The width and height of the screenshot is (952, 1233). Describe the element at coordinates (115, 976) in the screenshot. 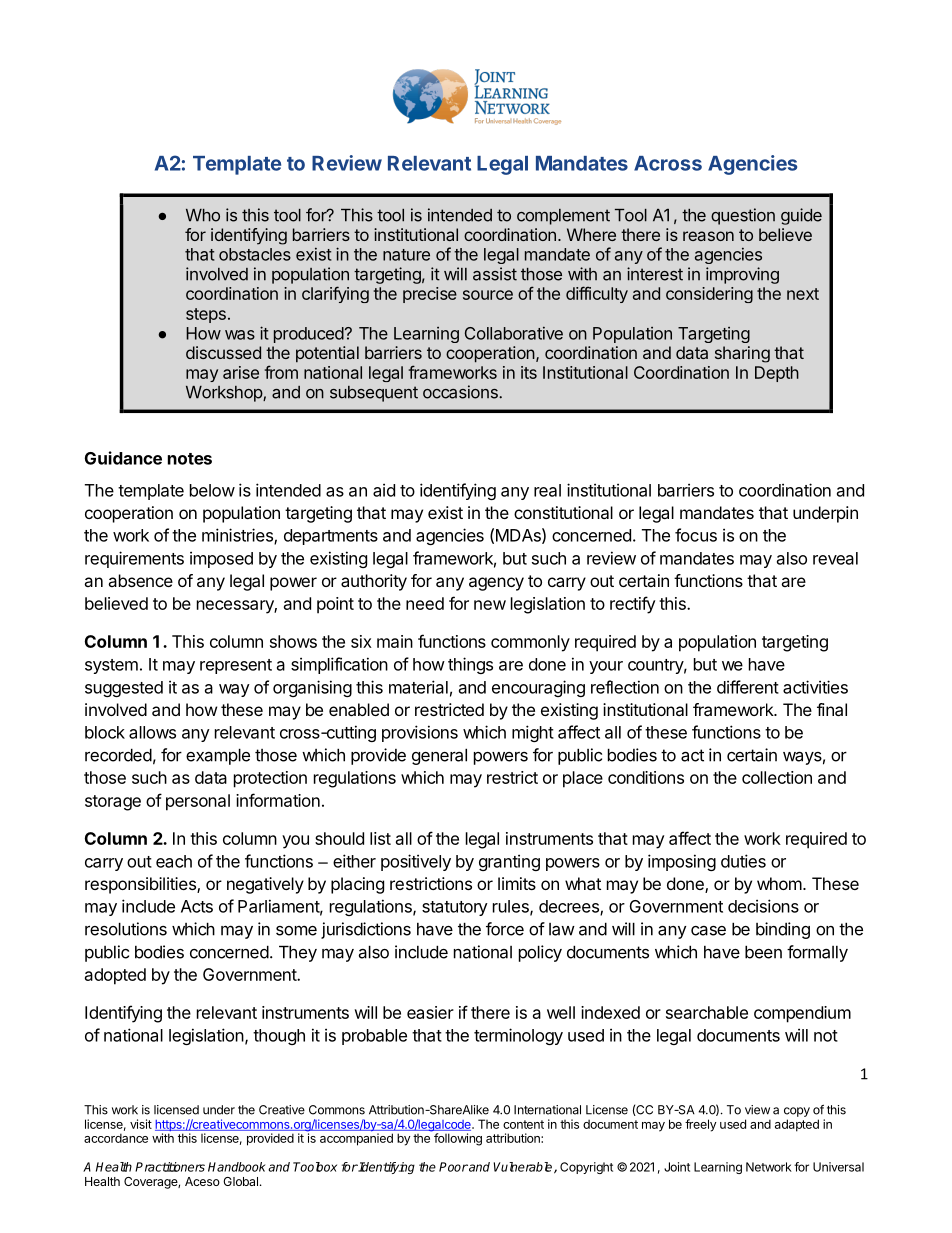

I see `adopted` at that location.
